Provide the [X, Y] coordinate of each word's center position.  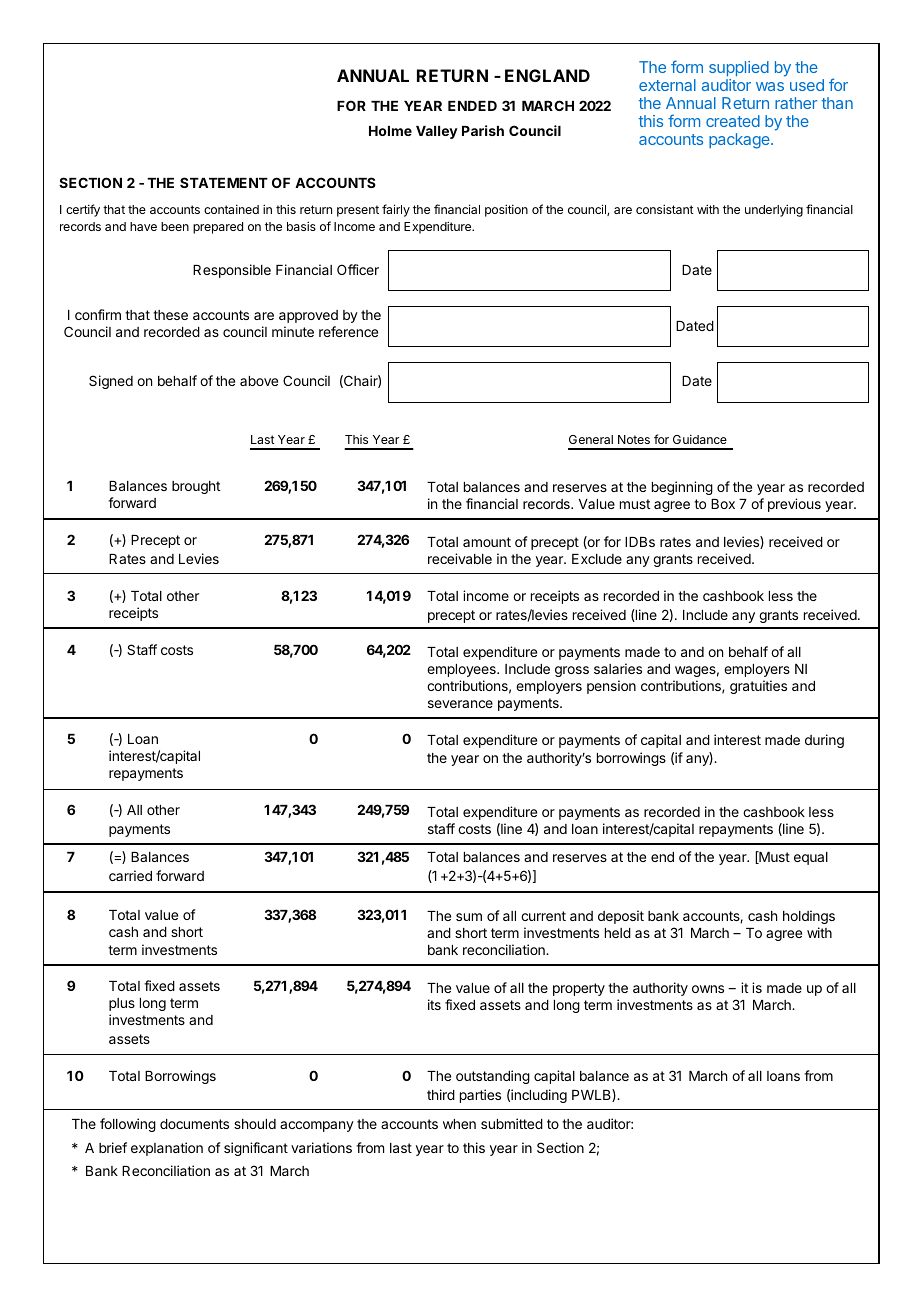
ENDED [472, 106]
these [170, 315]
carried [130, 875]
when [459, 1124]
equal [811, 858]
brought [196, 487]
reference [348, 331]
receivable [460, 558]
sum [469, 917]
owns [708, 989]
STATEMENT [224, 182]
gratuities [758, 687]
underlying [774, 210]
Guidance [700, 439]
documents [194, 1124]
